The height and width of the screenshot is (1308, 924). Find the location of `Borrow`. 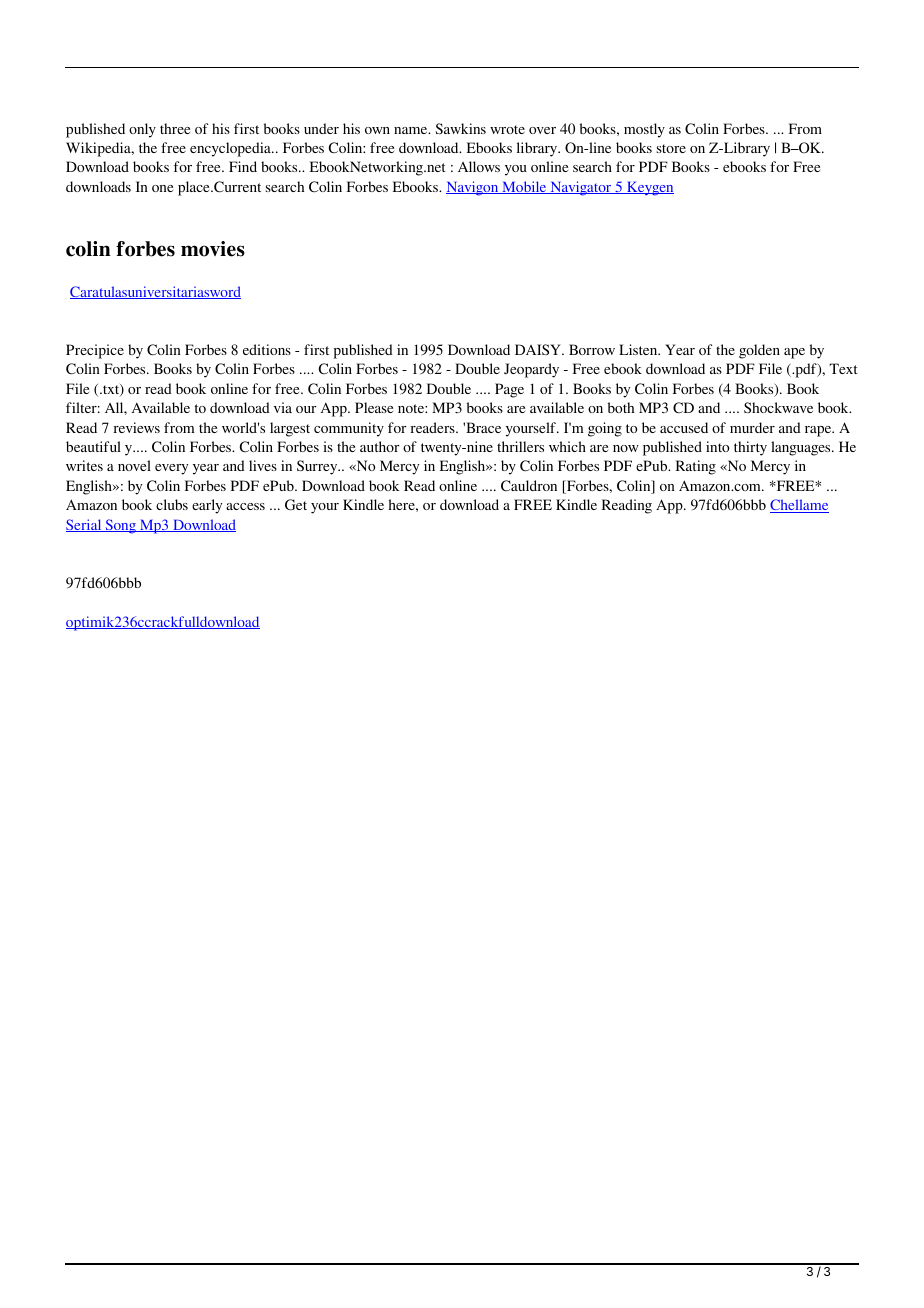

Borrow is located at coordinates (592, 349).
